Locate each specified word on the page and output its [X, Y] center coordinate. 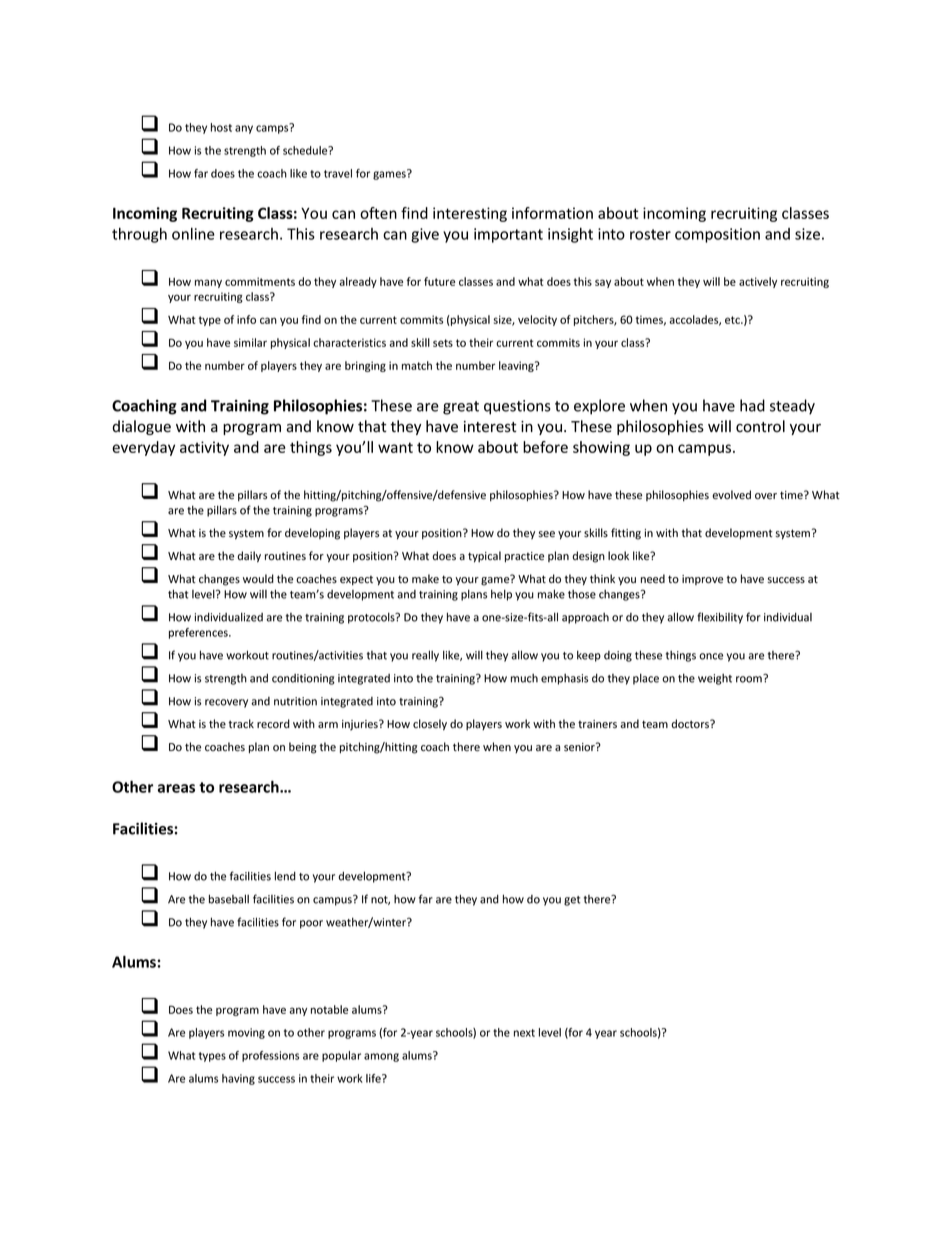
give [425, 235]
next [524, 1033]
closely [430, 725]
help [501, 595]
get [572, 901]
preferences [199, 633]
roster [650, 234]
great [461, 408]
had [752, 405]
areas [176, 788]
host [221, 127]
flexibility [720, 618]
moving [246, 1033]
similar [250, 342]
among [381, 1057]
